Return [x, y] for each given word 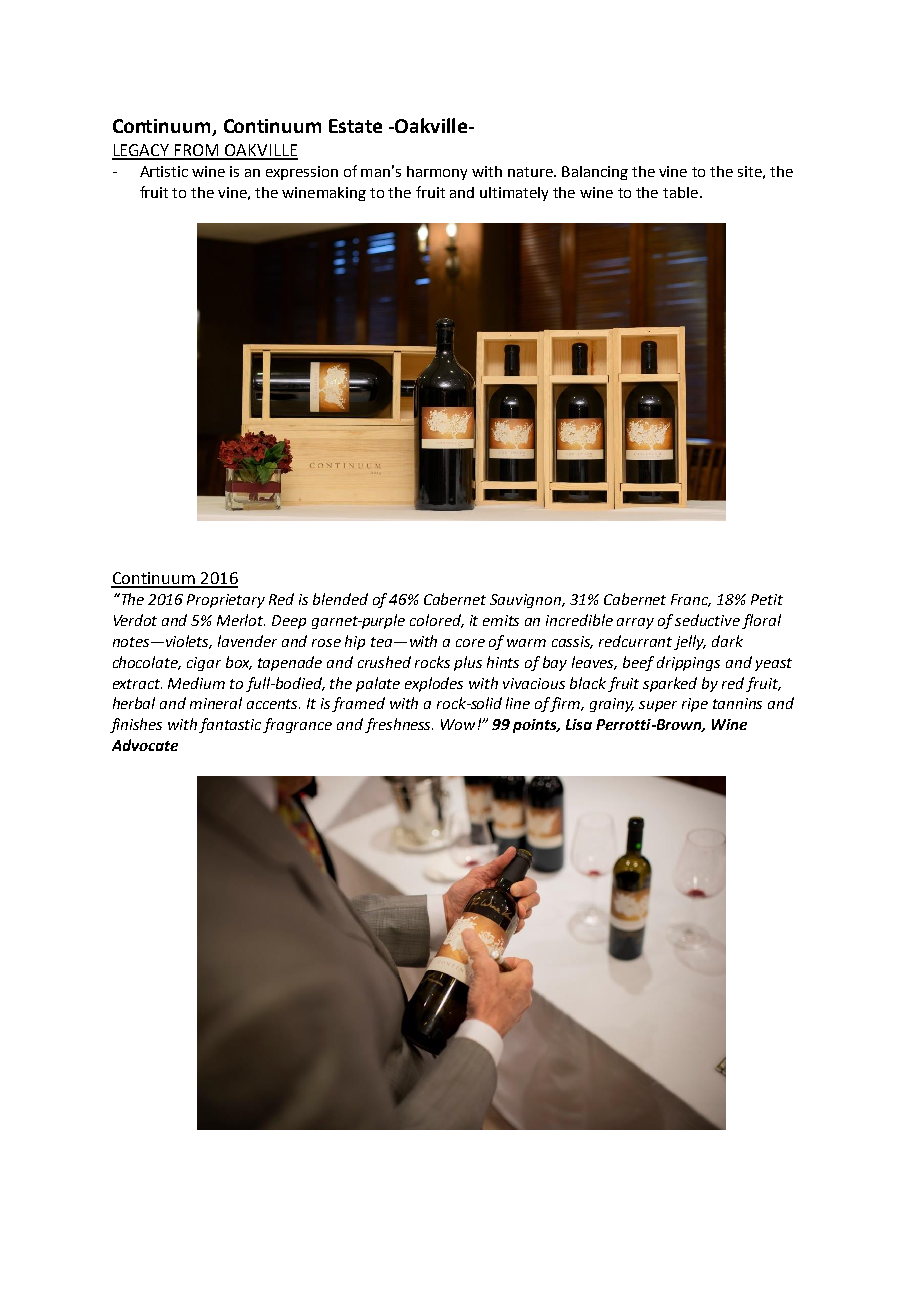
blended [340, 599]
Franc [691, 600]
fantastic [231, 725]
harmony [437, 173]
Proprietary [226, 601]
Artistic [164, 171]
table [680, 192]
